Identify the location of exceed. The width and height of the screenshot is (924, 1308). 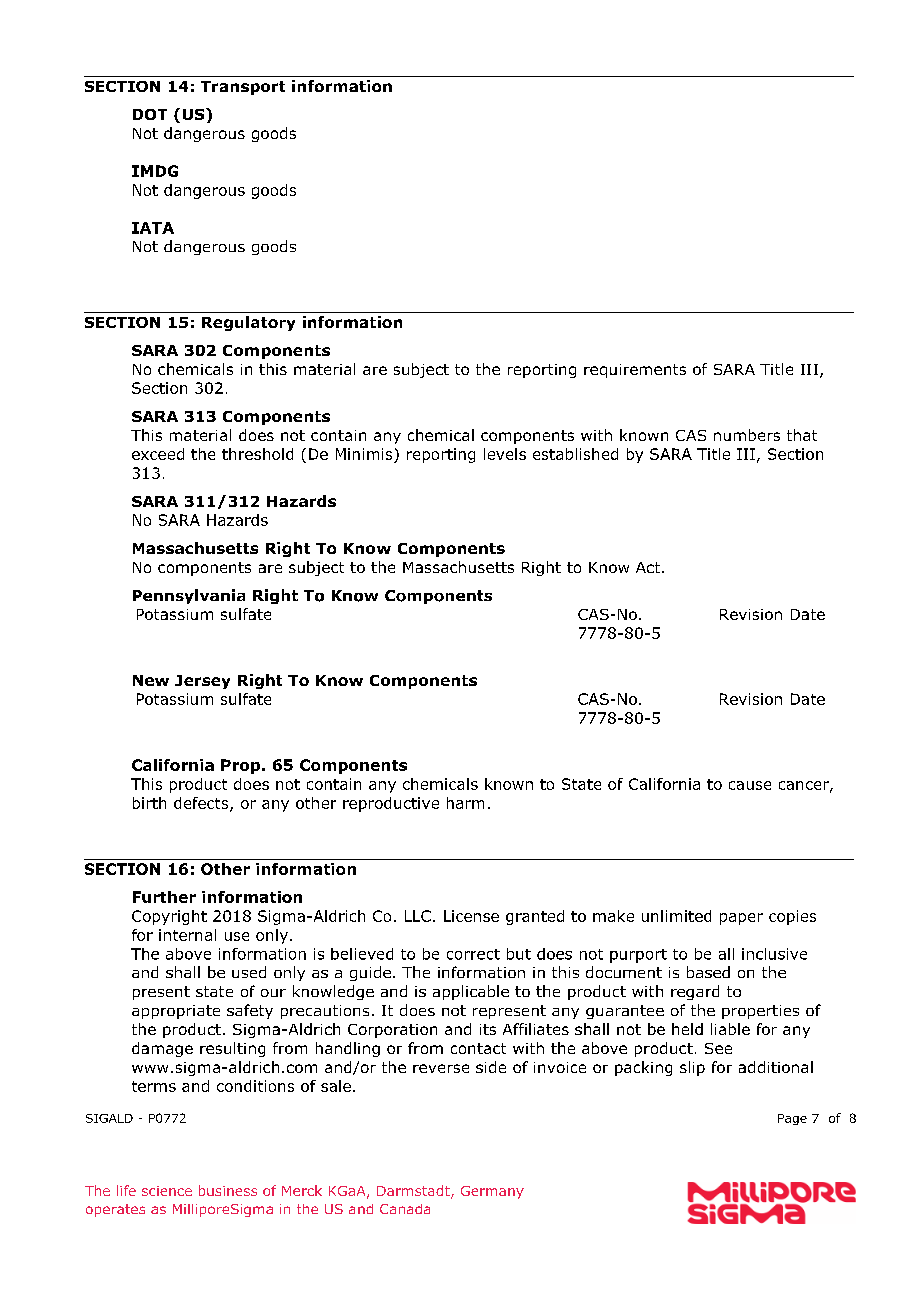
(158, 454).
